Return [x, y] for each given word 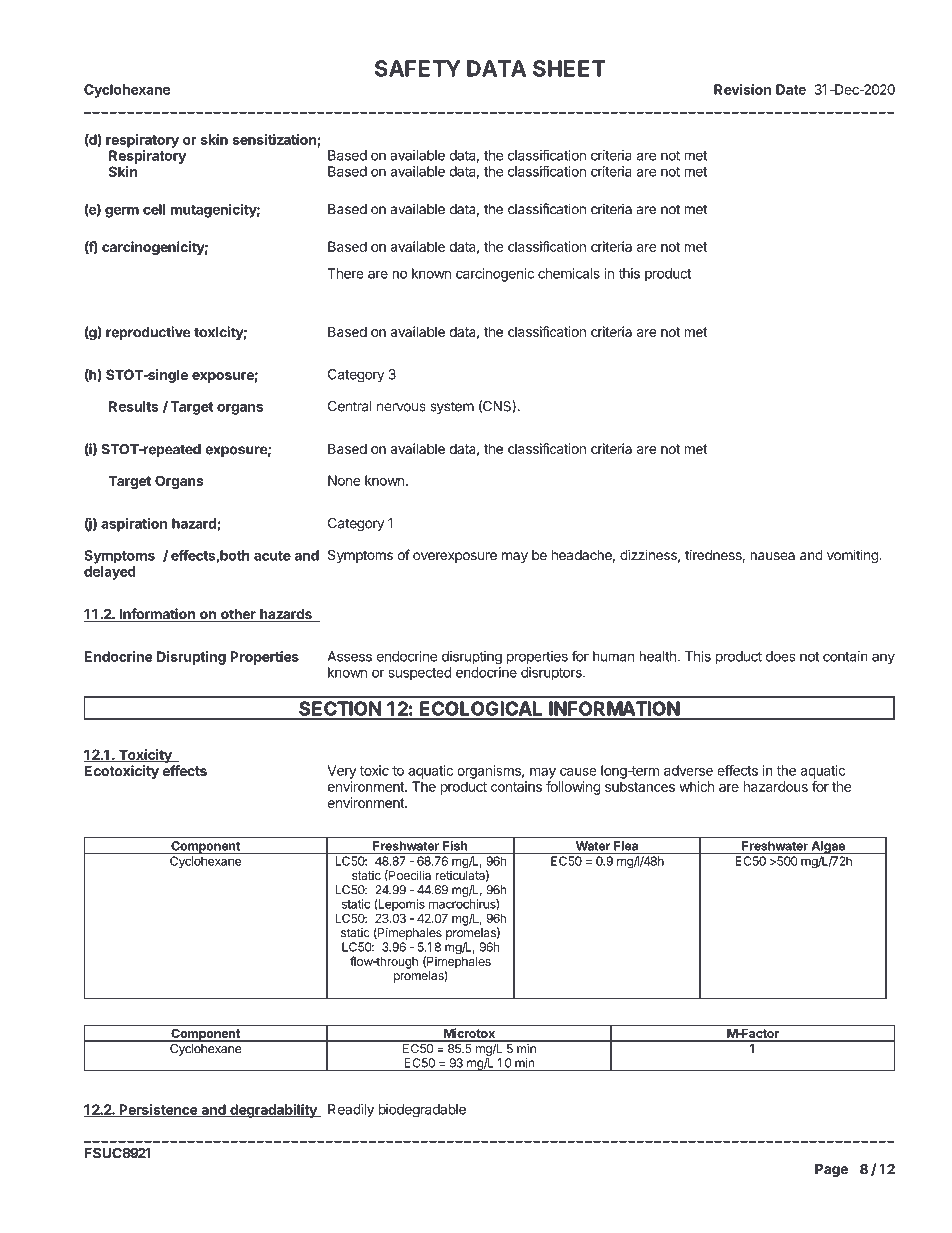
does [781, 656]
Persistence [158, 1110]
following [573, 788]
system [452, 407]
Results [133, 406]
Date [791, 89]
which [696, 786]
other [238, 615]
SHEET [569, 68]
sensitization [275, 140]
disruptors [552, 674]
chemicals [569, 273]
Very [341, 772]
